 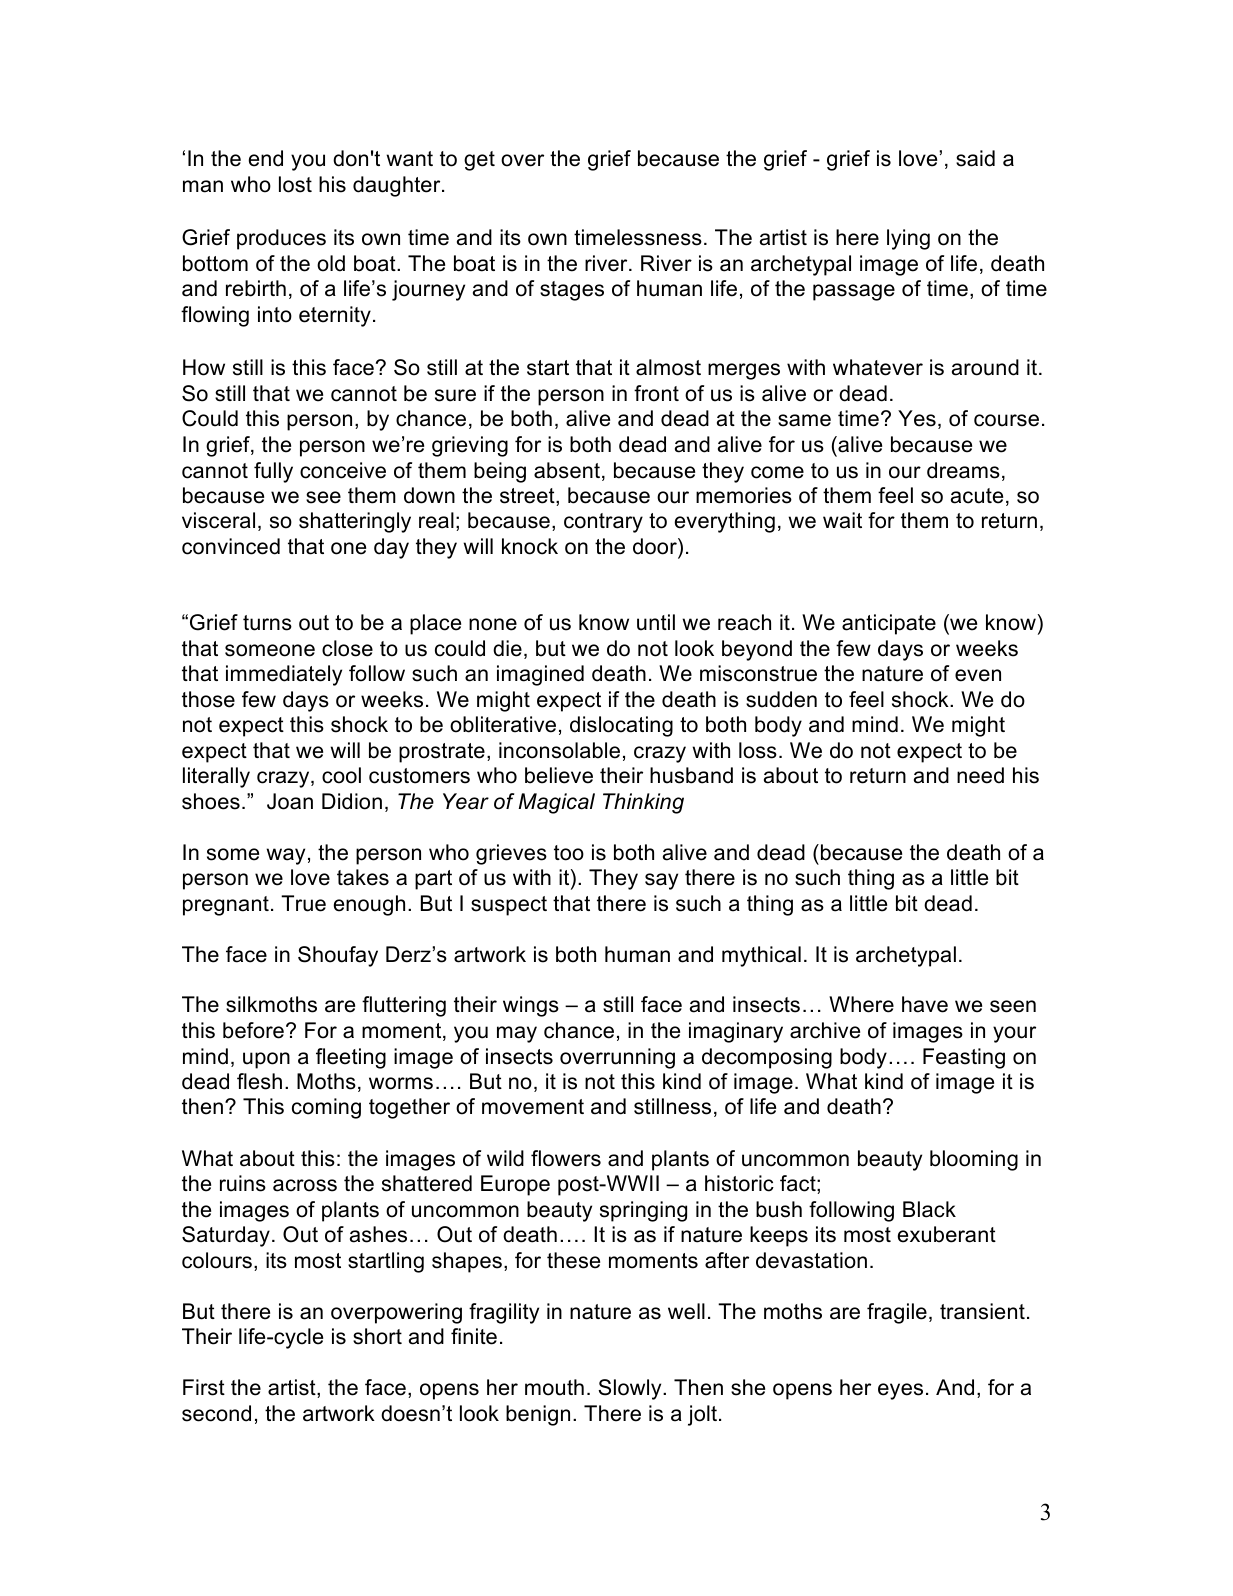 What do you see at coordinates (980, 775) in the document?
I see `need` at bounding box center [980, 775].
